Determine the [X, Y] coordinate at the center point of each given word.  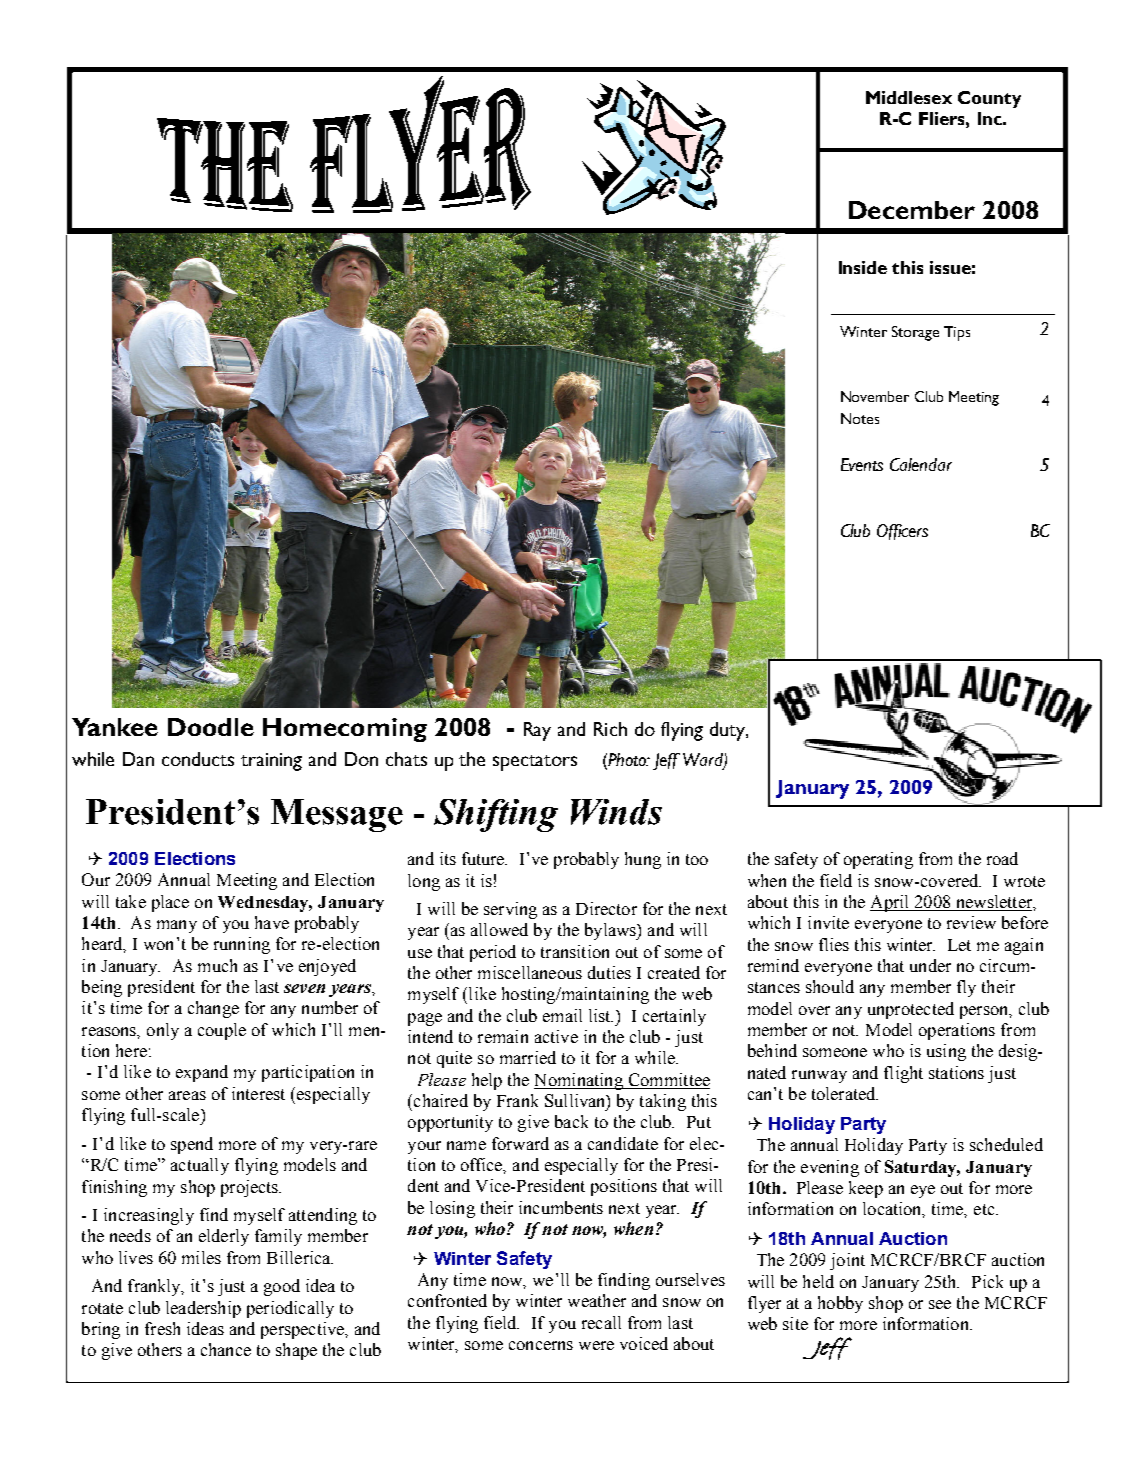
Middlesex [909, 97]
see [940, 1304]
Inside [863, 267]
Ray [537, 731]
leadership [203, 1309]
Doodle [211, 727]
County [989, 99]
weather [597, 1300]
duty [728, 731]
